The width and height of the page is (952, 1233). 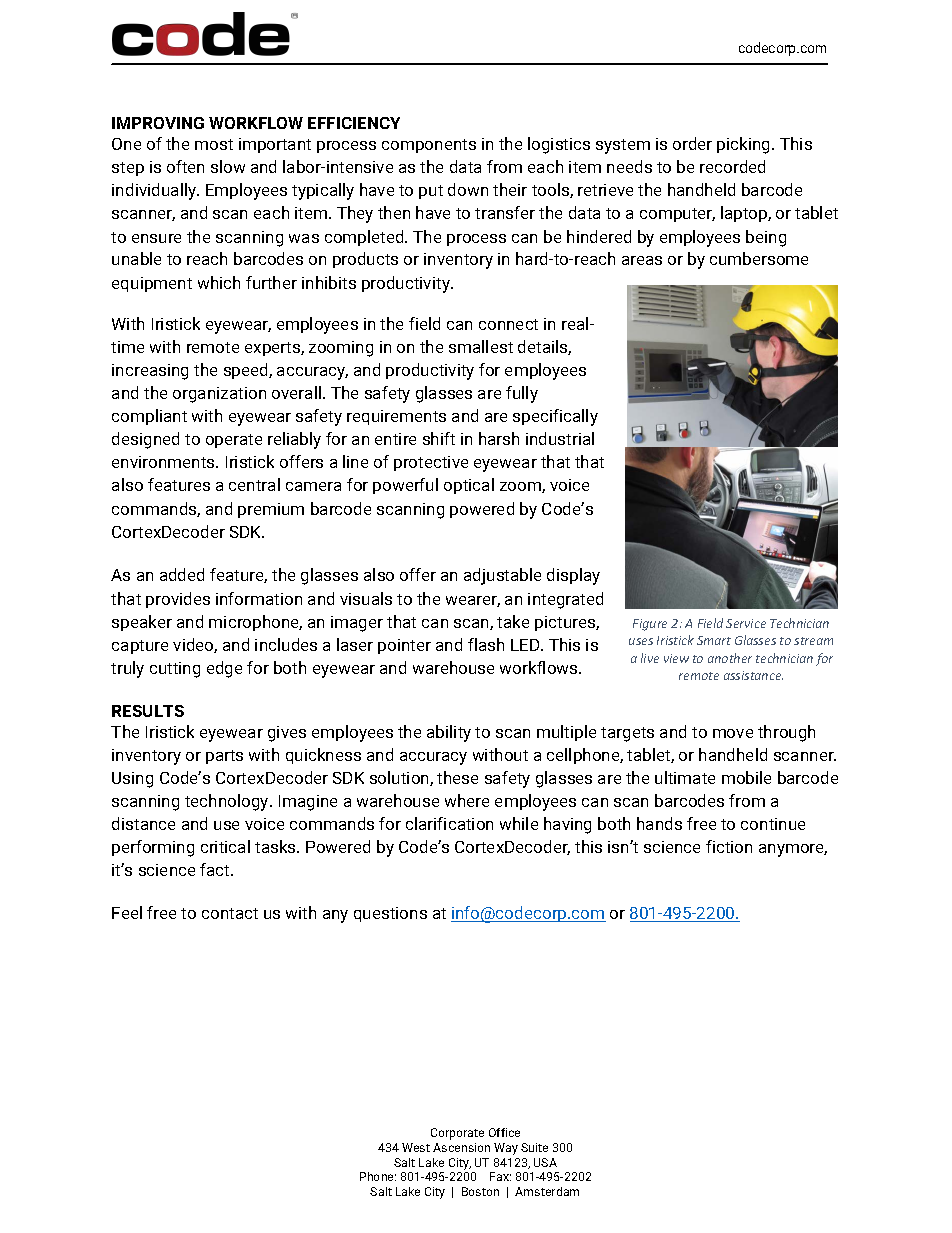 I want to click on optical, so click(x=469, y=486).
